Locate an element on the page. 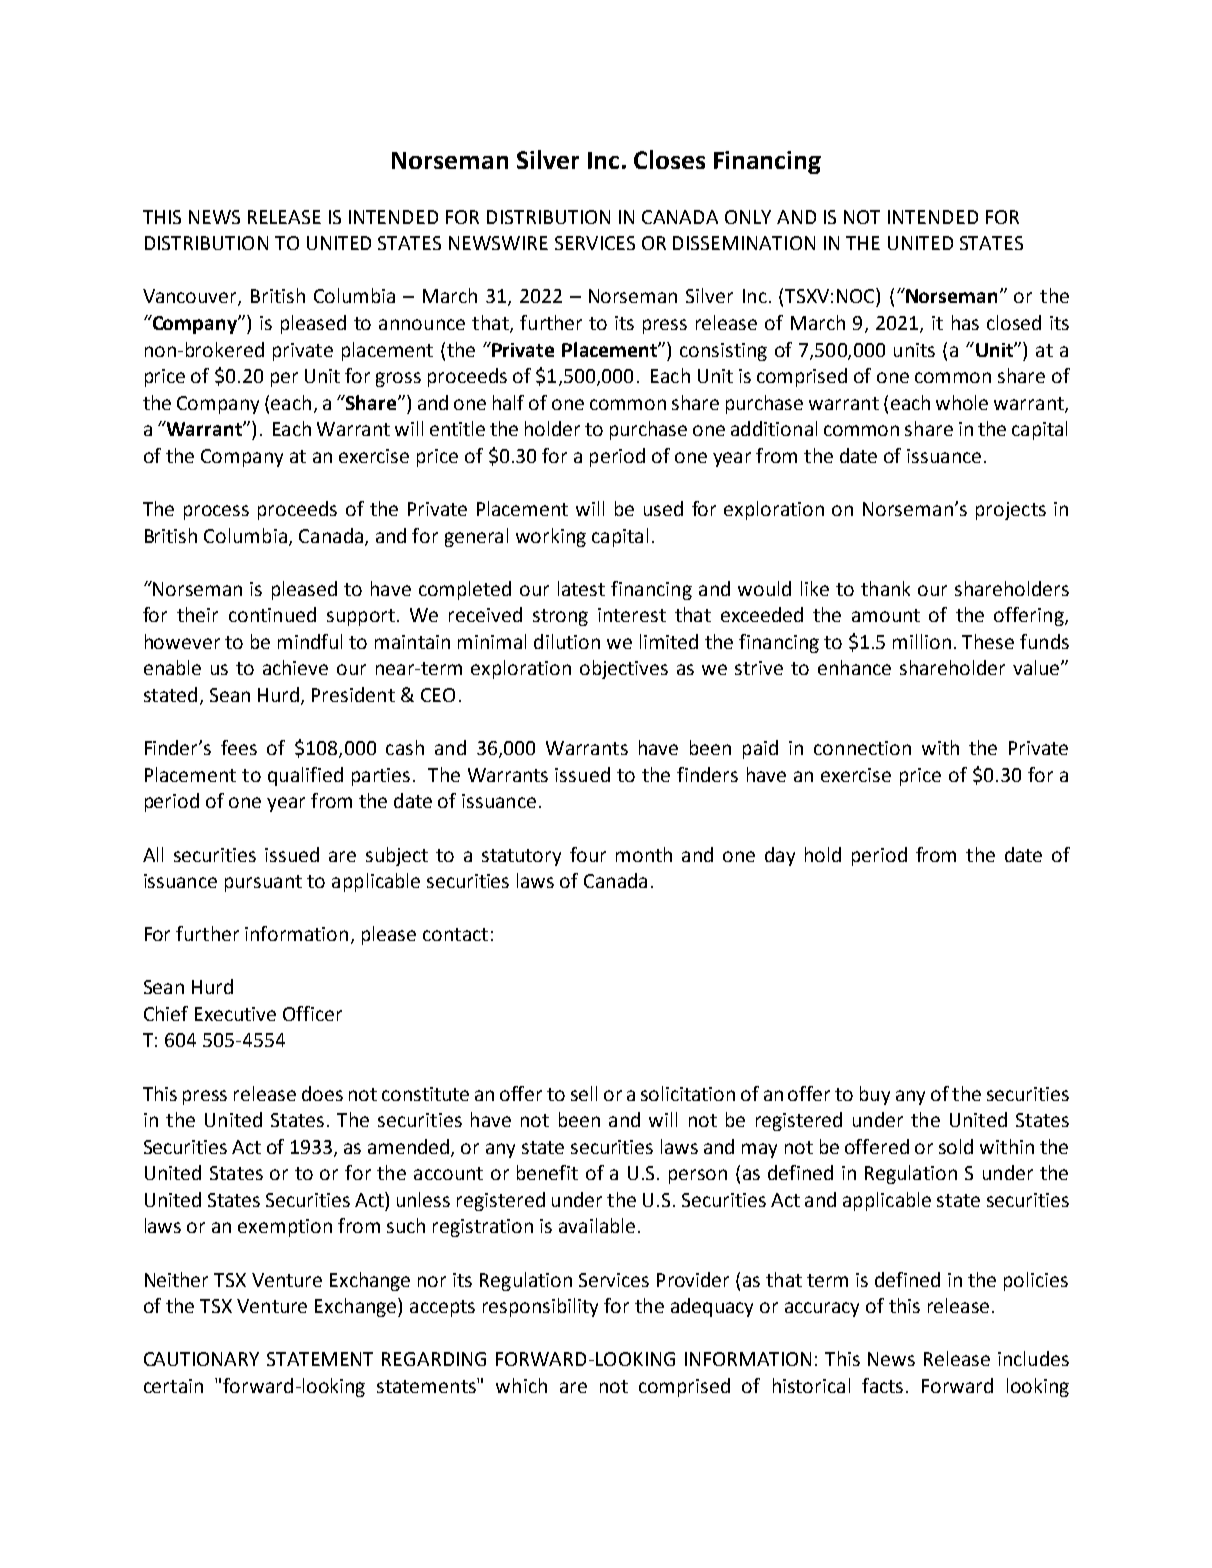 Image resolution: width=1212 pixels, height=1568 pixels. connection is located at coordinates (862, 748).
